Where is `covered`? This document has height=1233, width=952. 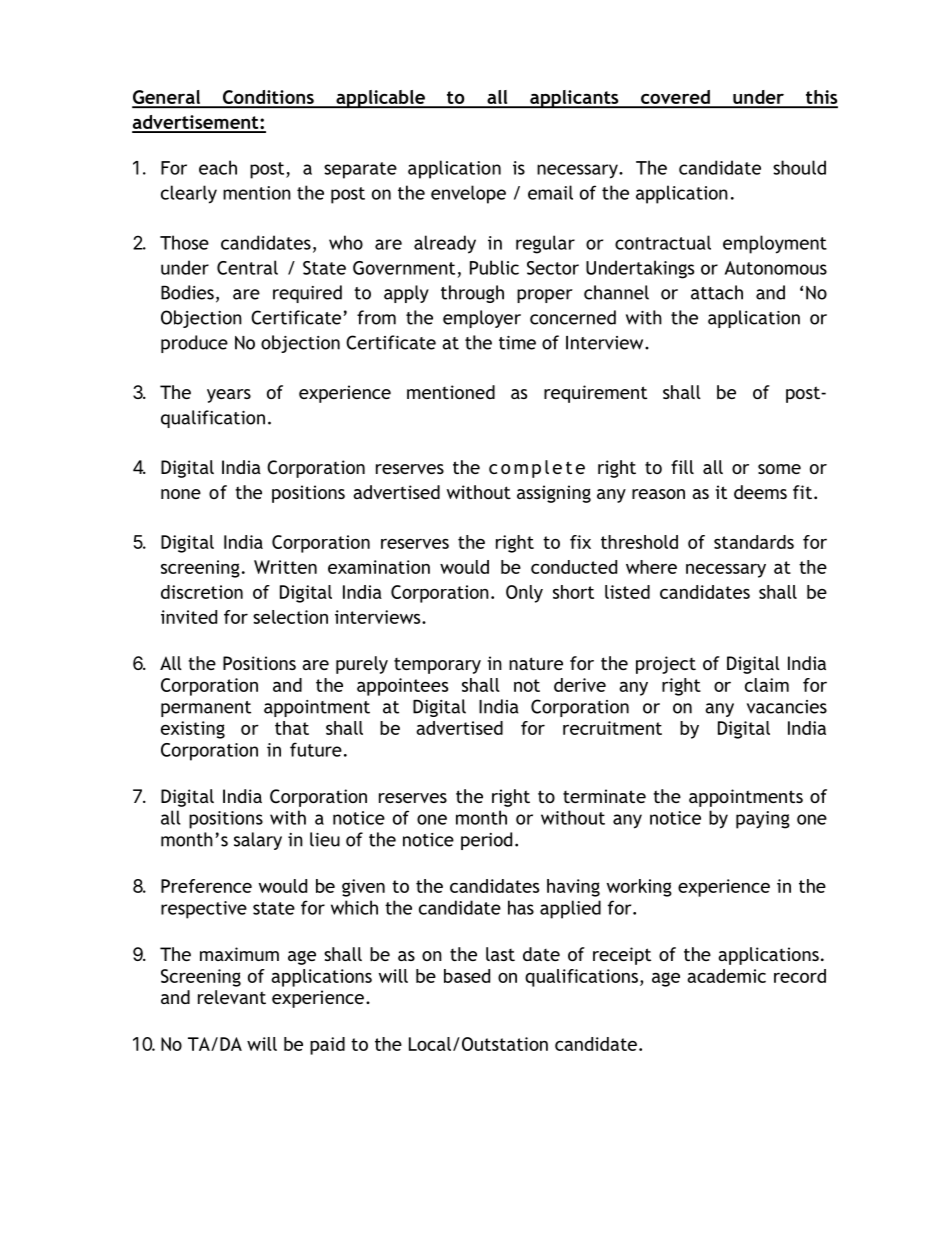 covered is located at coordinates (675, 98).
